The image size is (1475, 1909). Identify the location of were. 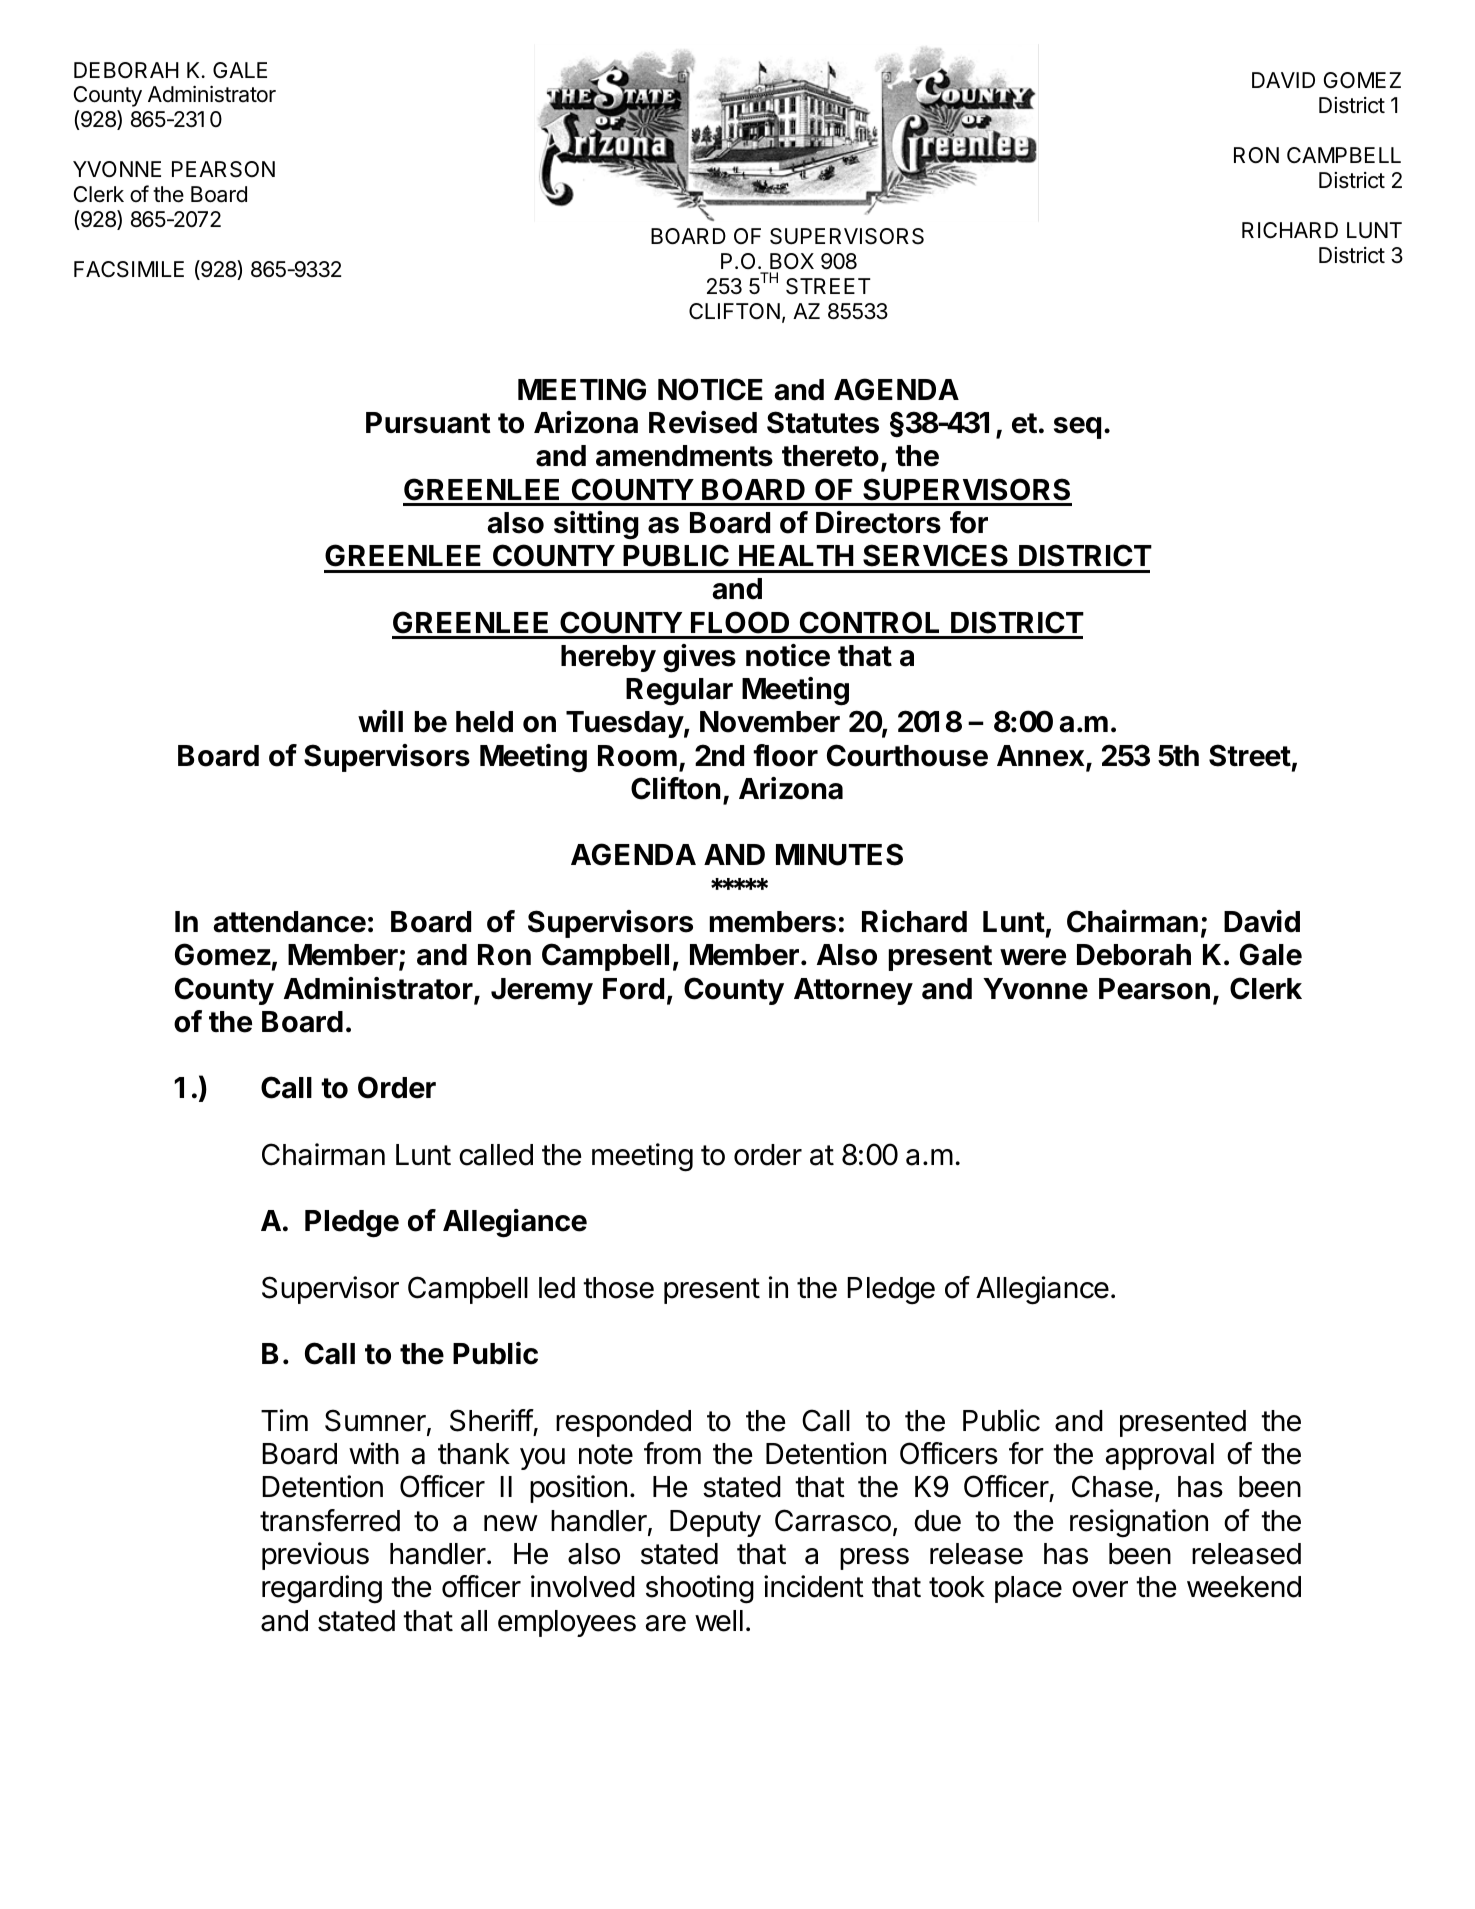
(1033, 957).
